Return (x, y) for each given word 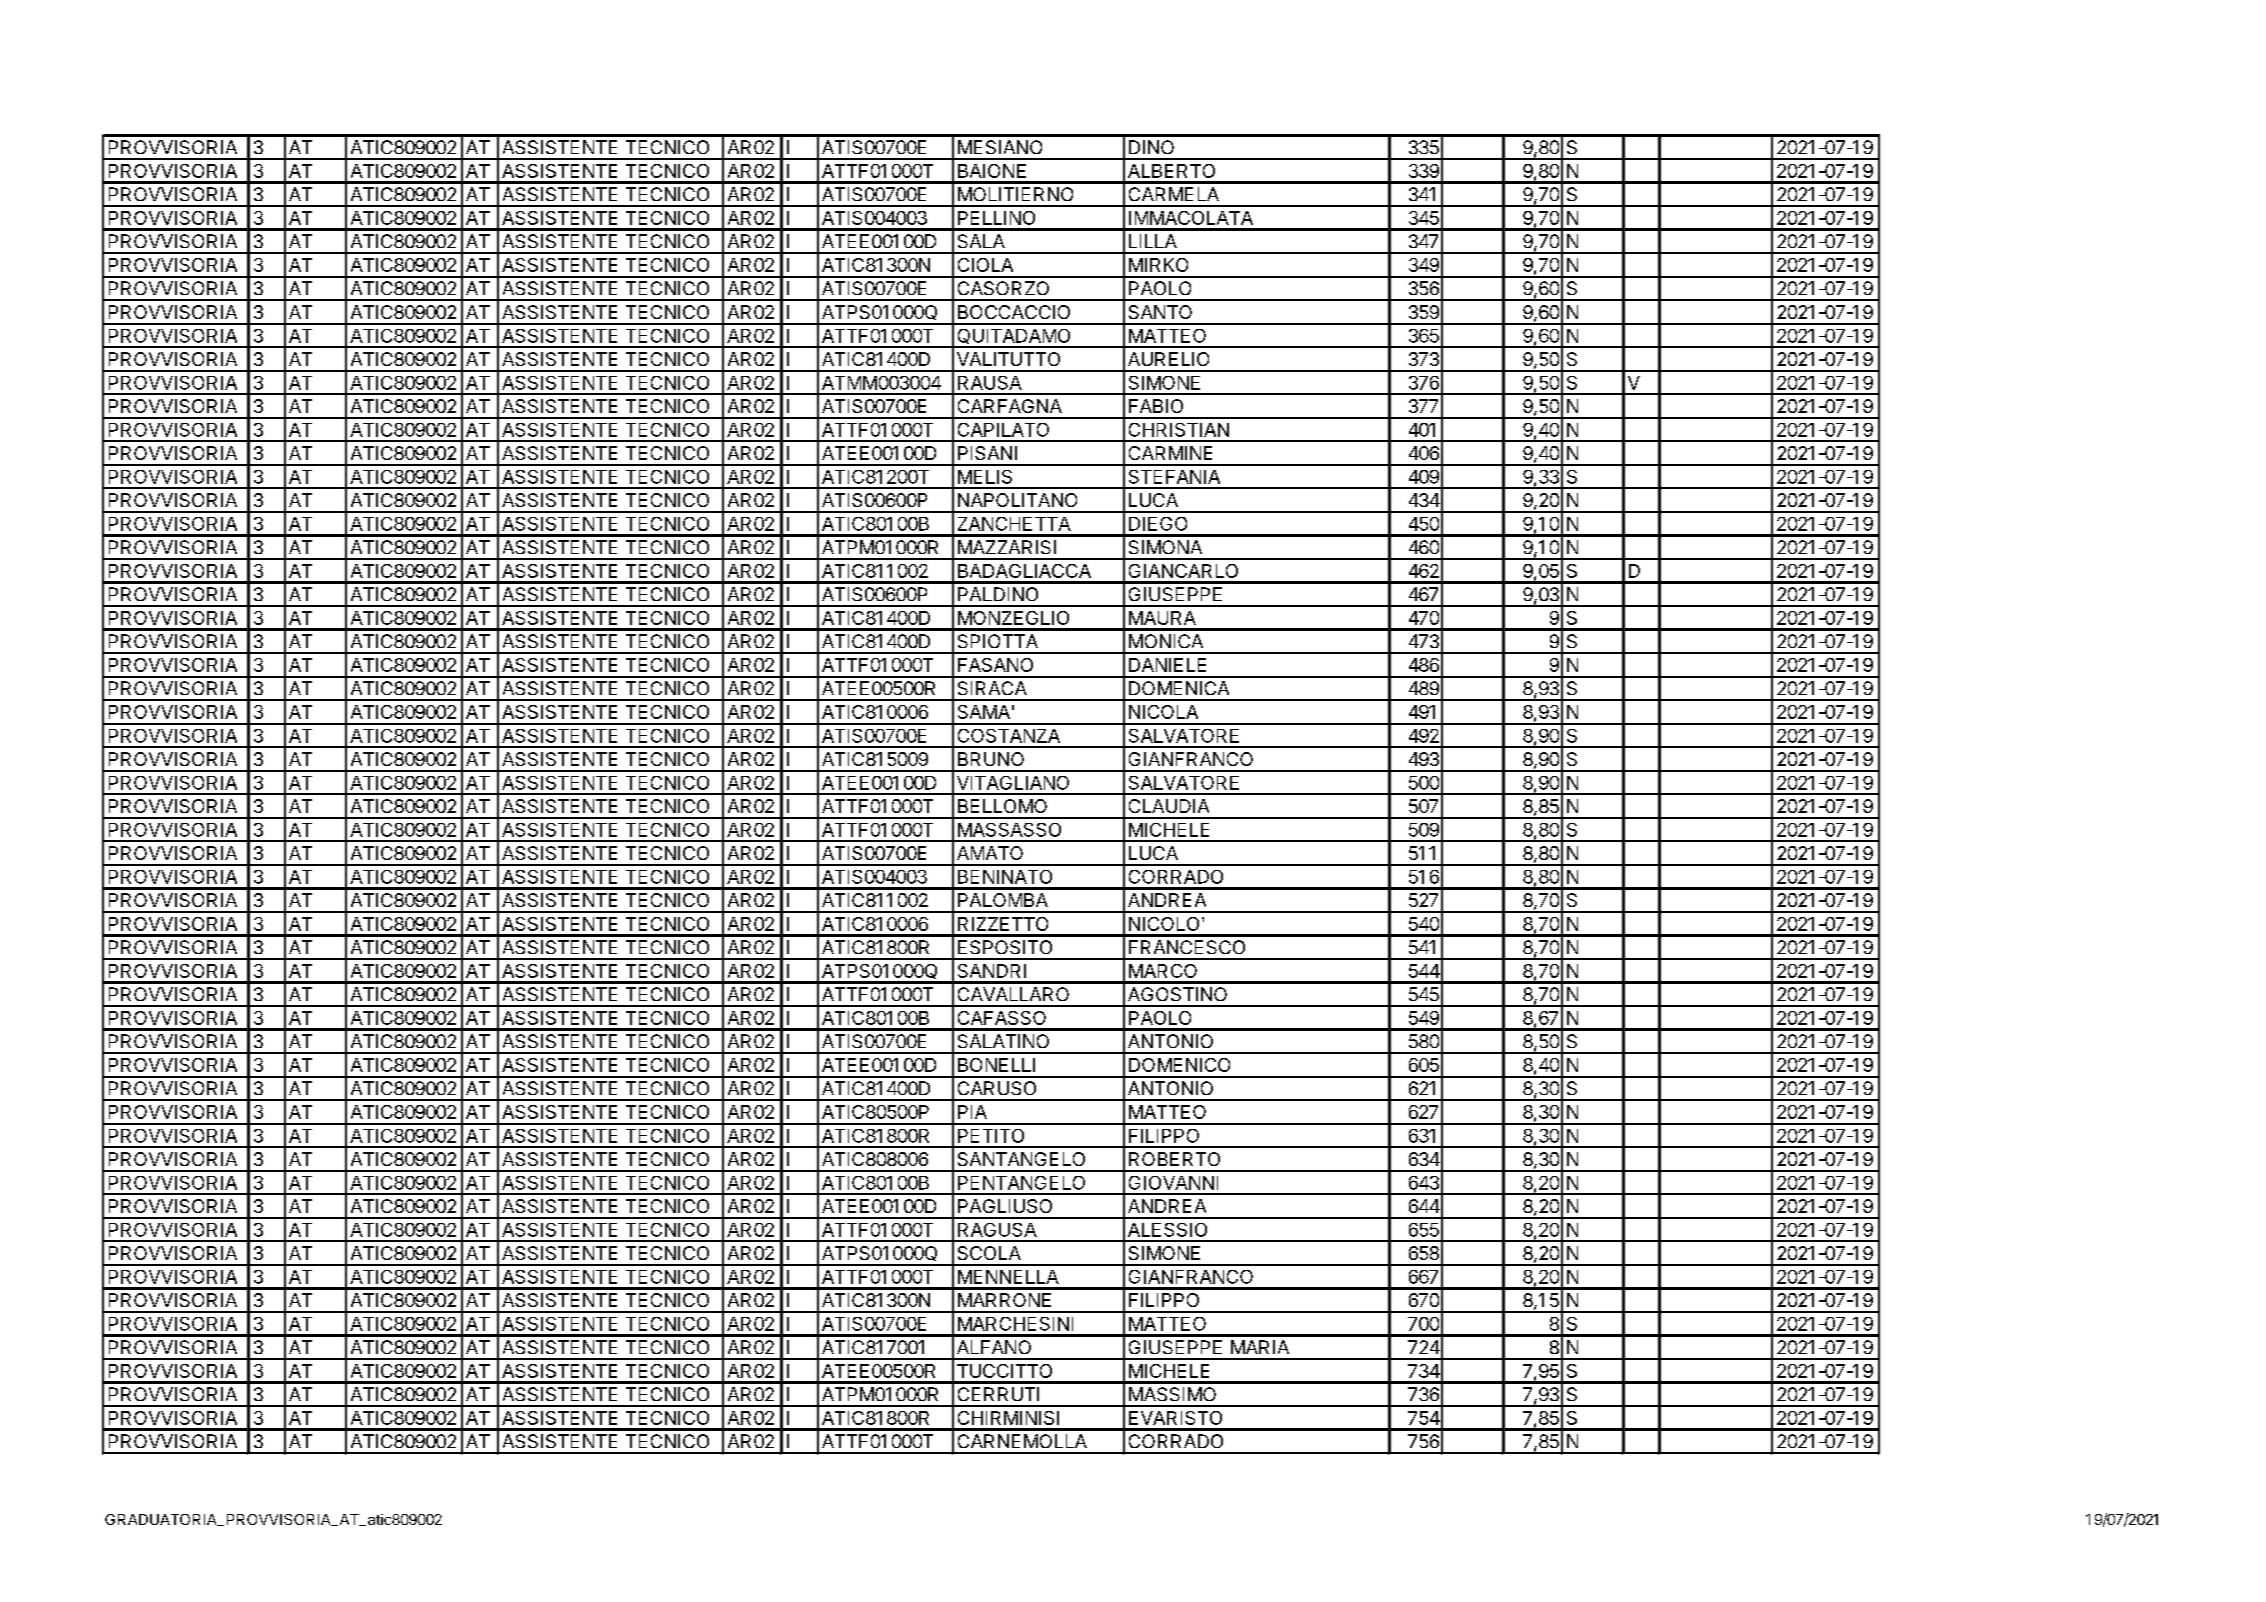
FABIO (1156, 406)
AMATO (990, 853)
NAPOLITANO (1017, 500)
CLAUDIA (1169, 806)
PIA (972, 1112)
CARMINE (1170, 453)
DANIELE (1167, 665)
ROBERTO (1174, 1159)
